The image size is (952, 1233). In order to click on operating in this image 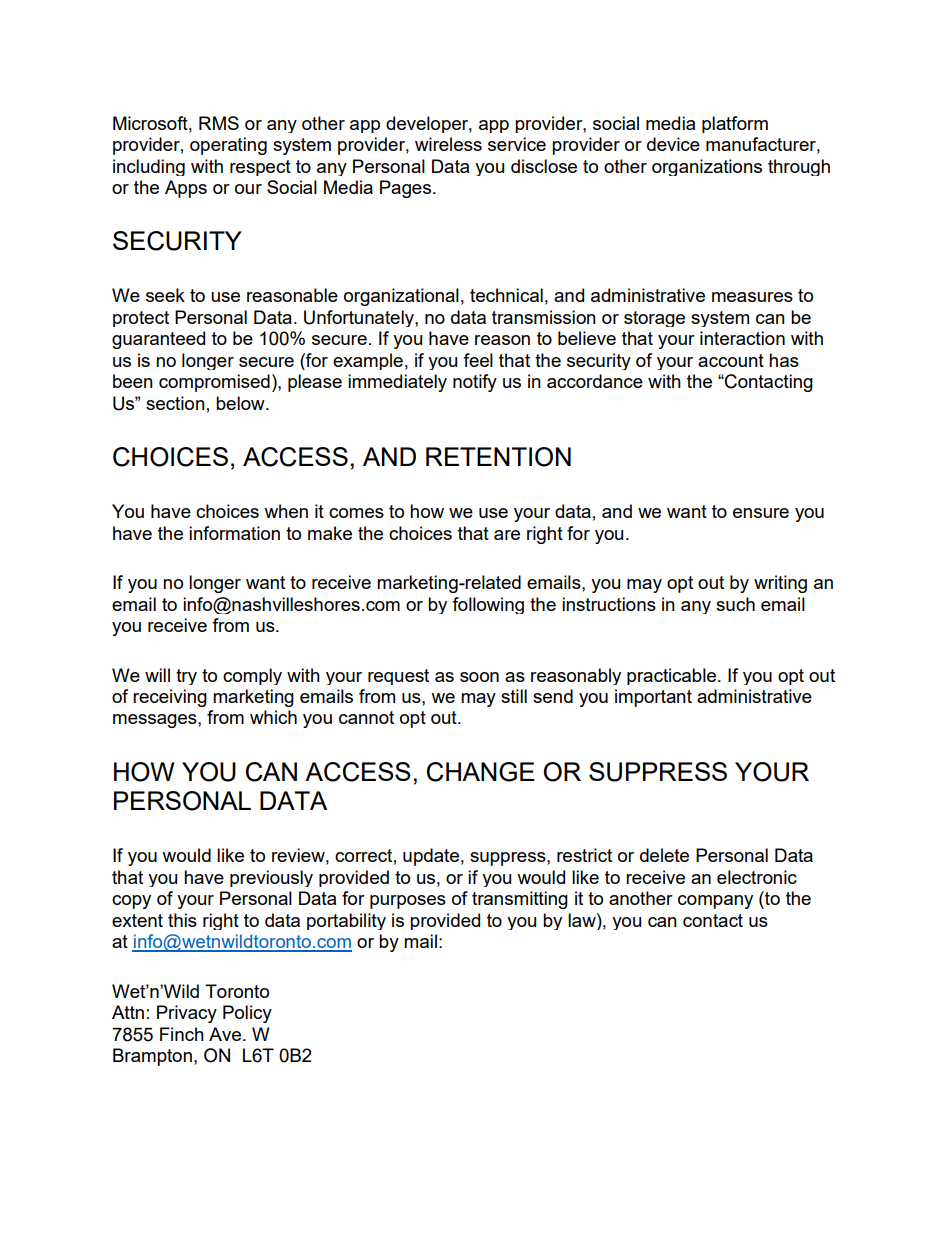, I will do `click(228, 146)`.
